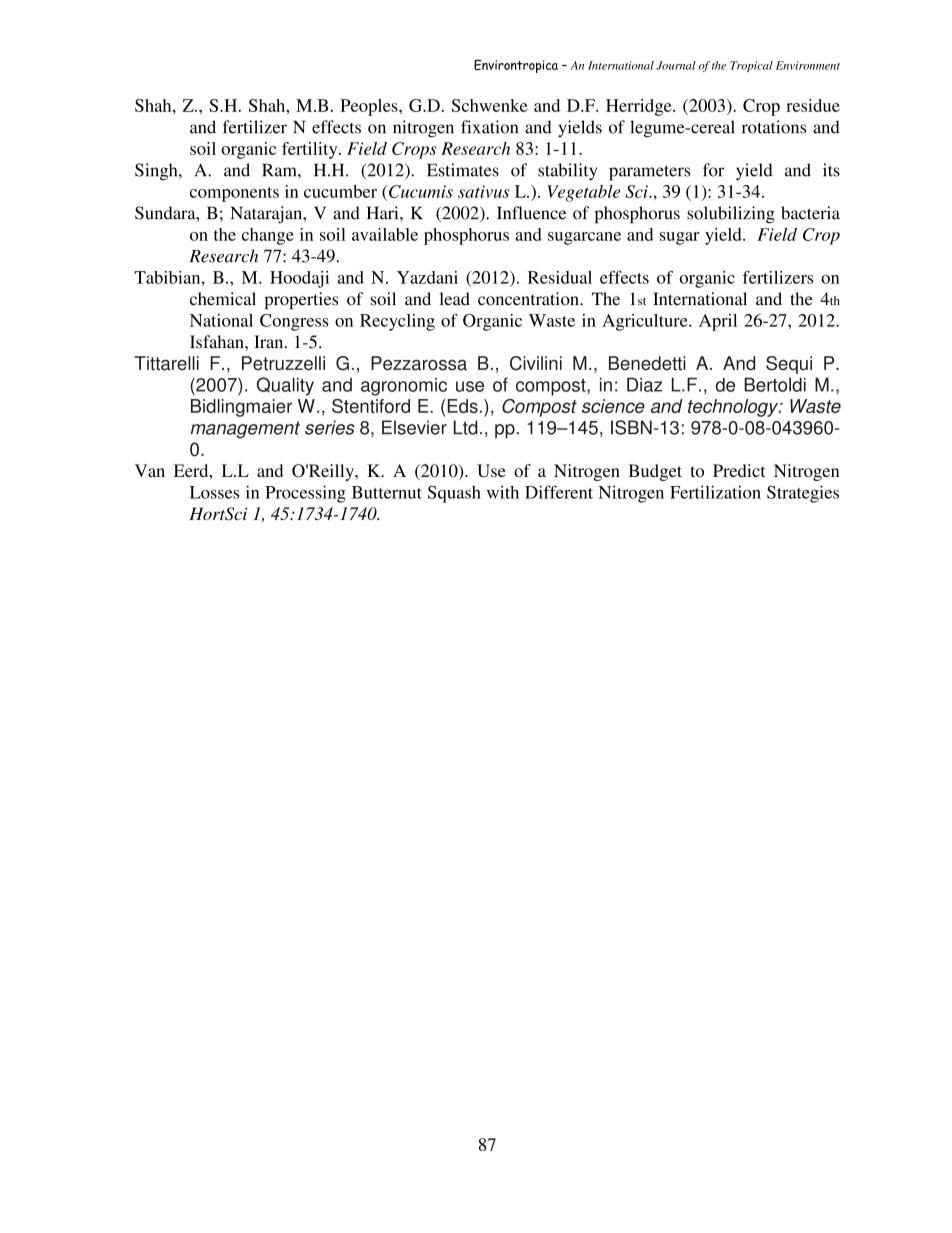 Image resolution: width=952 pixels, height=1233 pixels. What do you see at coordinates (214, 492) in the page?
I see `Losses` at bounding box center [214, 492].
